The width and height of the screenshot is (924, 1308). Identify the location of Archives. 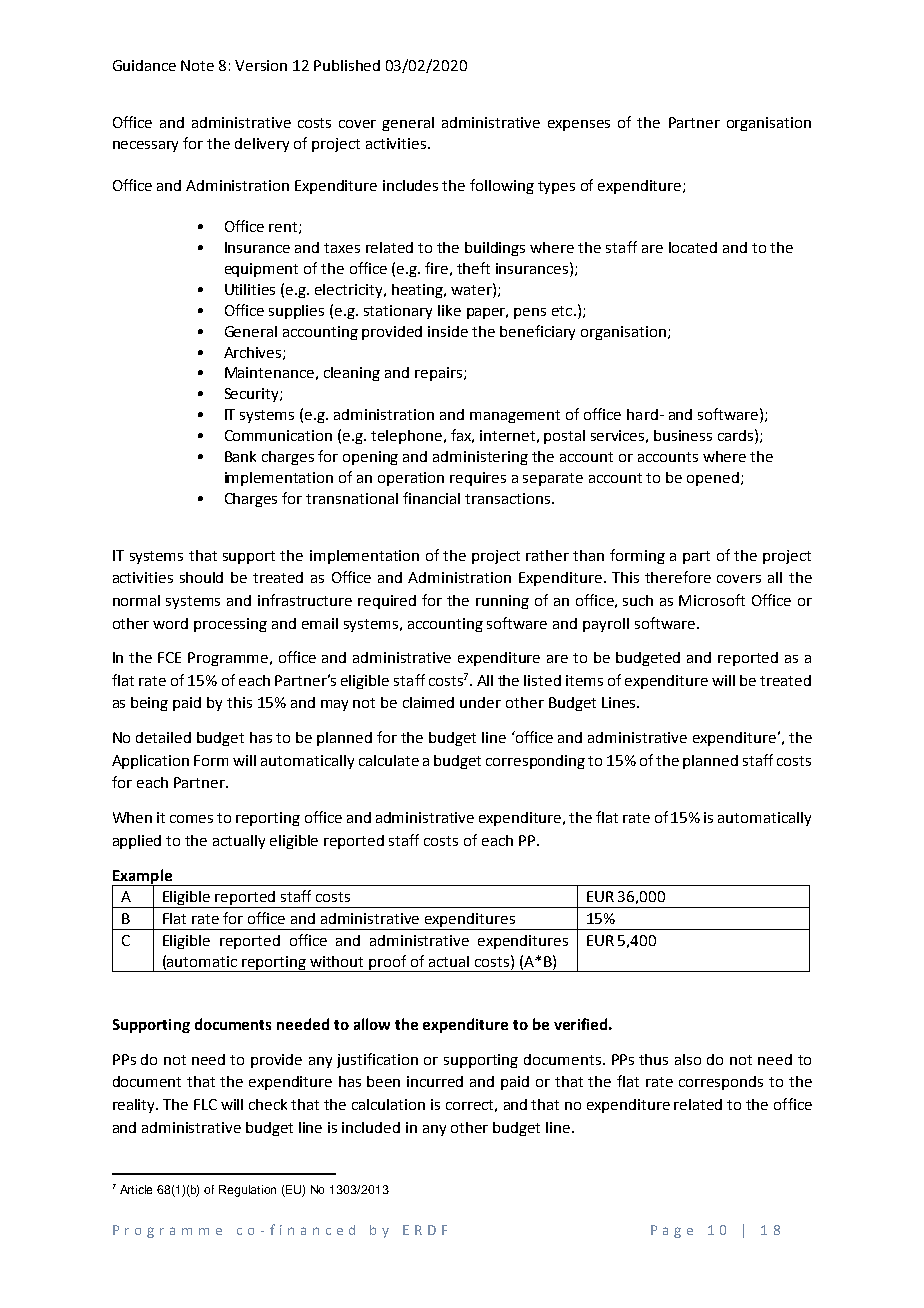
(254, 353).
